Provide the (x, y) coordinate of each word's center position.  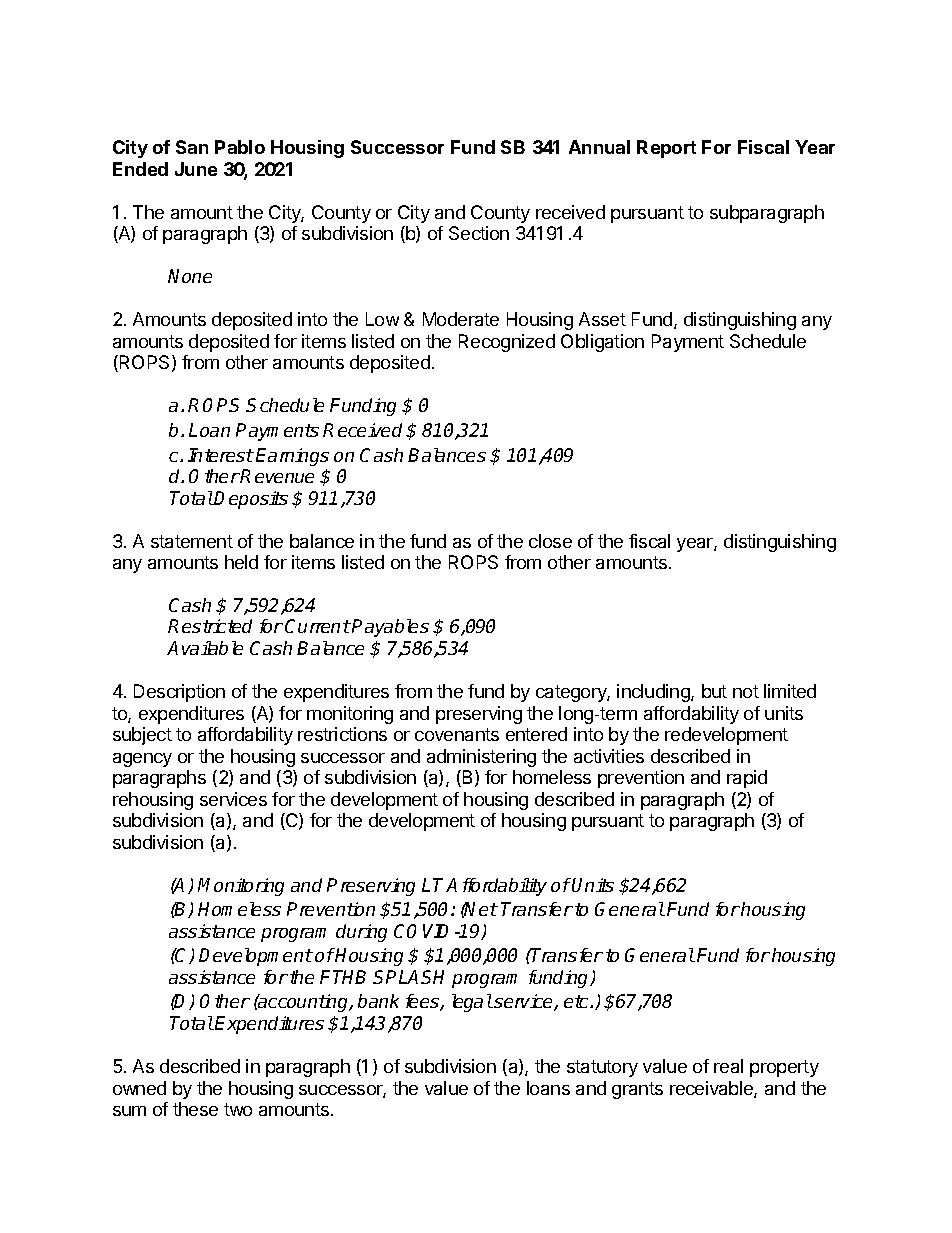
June (196, 169)
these (195, 1109)
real (728, 1066)
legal (472, 1003)
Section (479, 233)
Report (666, 149)
